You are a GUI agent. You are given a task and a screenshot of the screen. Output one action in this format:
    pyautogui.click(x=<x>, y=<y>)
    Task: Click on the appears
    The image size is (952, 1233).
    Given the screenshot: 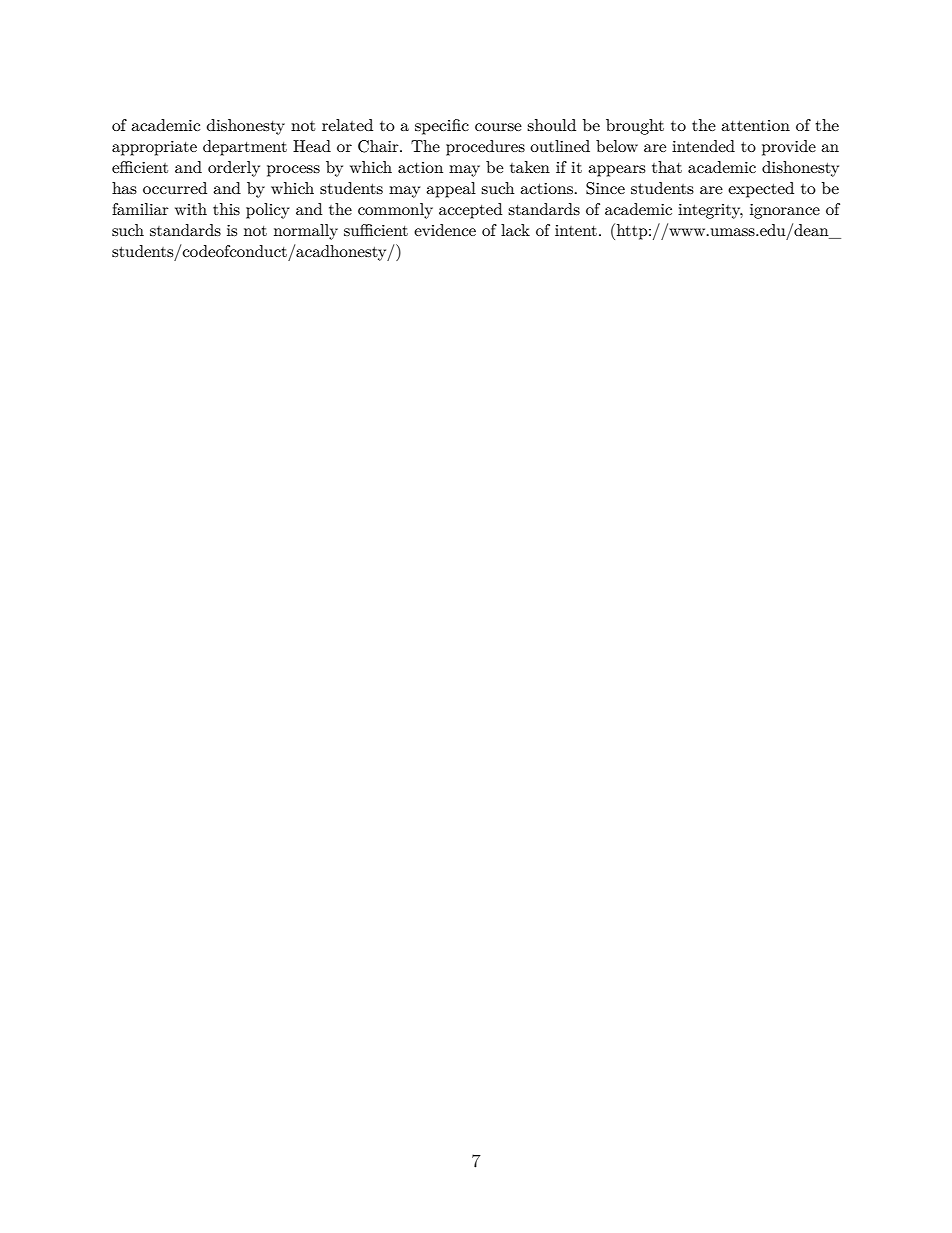 What is the action you would take?
    pyautogui.click(x=617, y=171)
